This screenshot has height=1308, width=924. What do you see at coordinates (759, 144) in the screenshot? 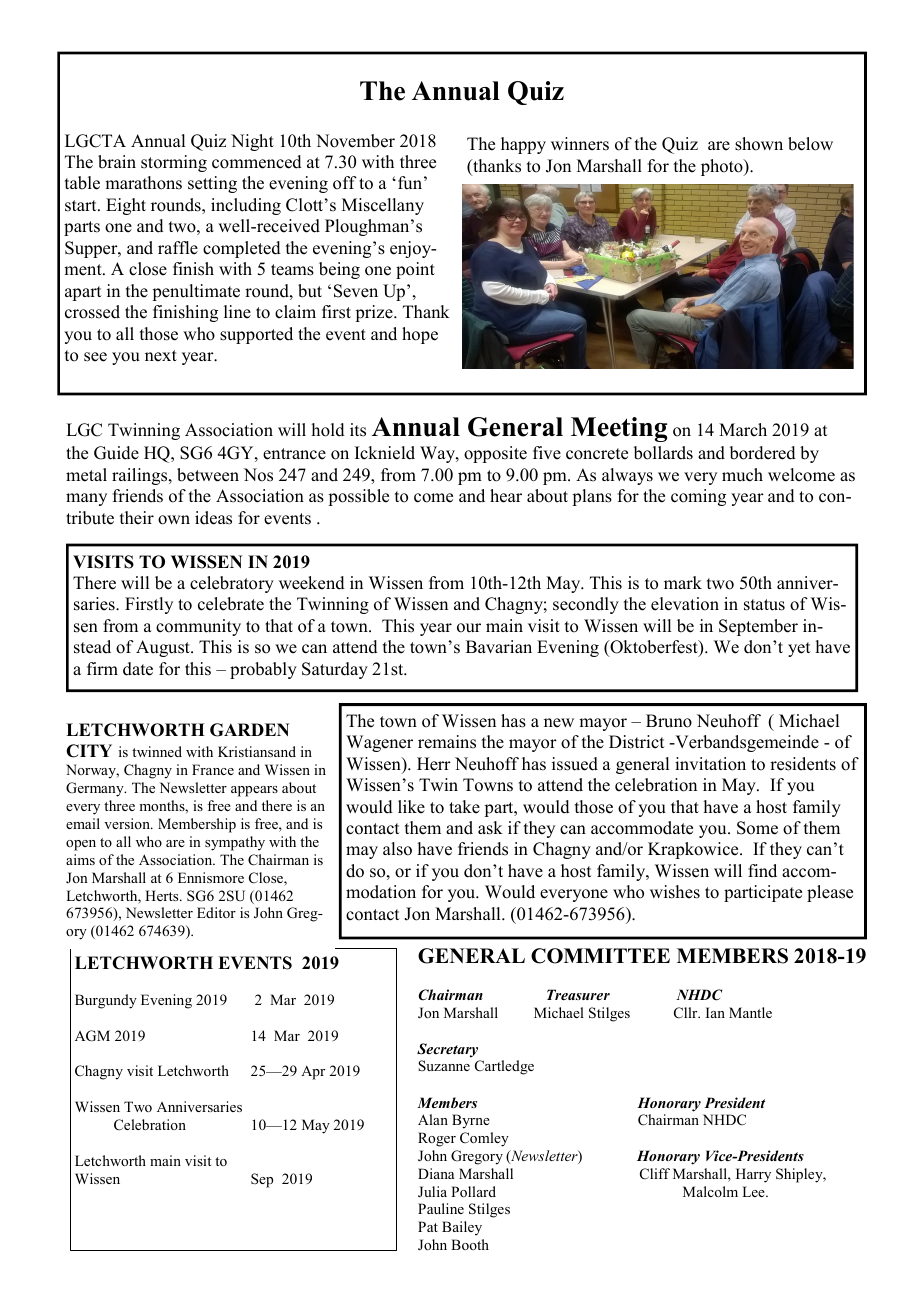
I see `shown` at bounding box center [759, 144].
